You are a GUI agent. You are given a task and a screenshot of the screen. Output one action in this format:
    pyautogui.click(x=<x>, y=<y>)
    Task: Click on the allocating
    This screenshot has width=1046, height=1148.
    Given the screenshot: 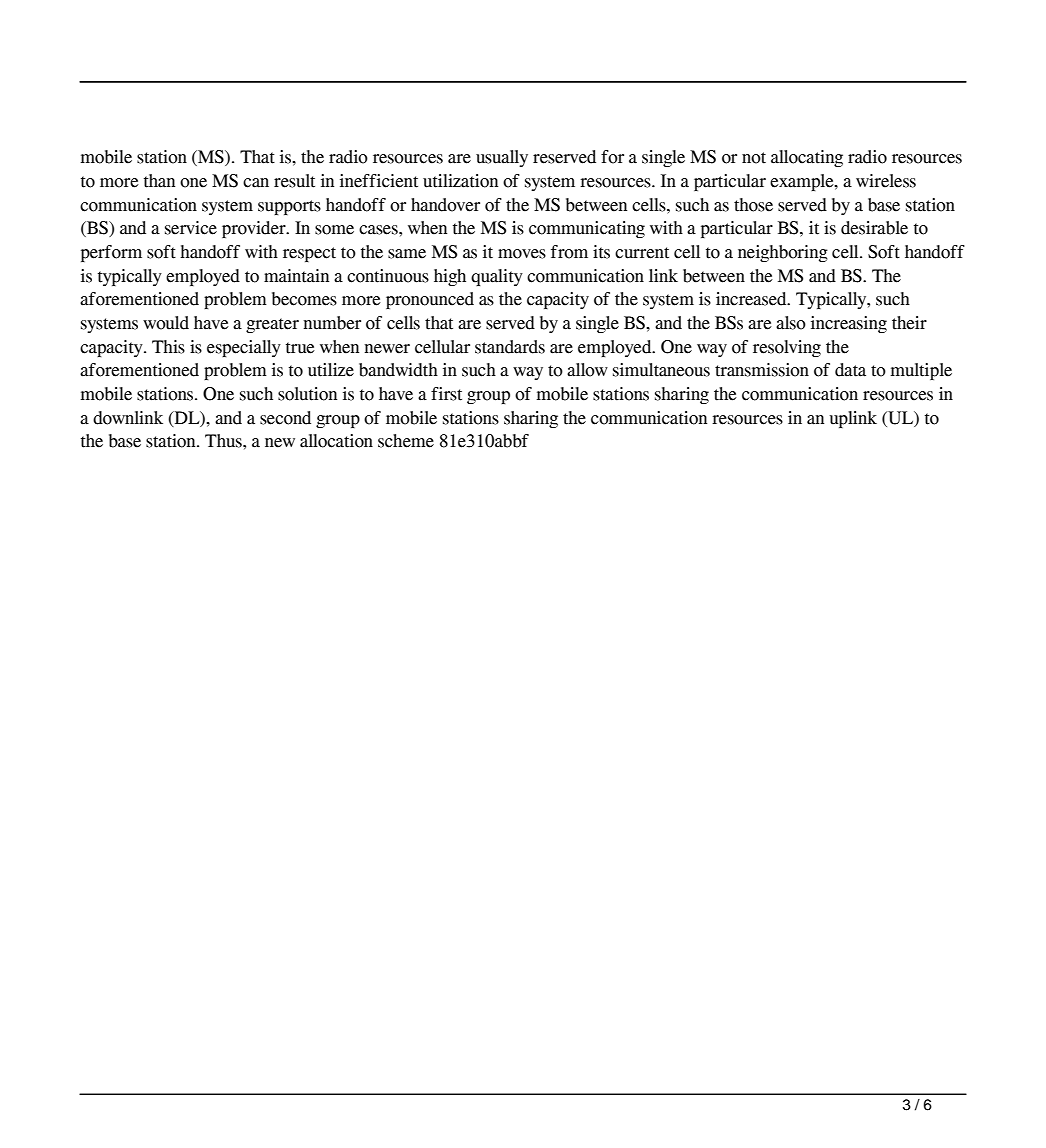 What is the action you would take?
    pyautogui.click(x=807, y=158)
